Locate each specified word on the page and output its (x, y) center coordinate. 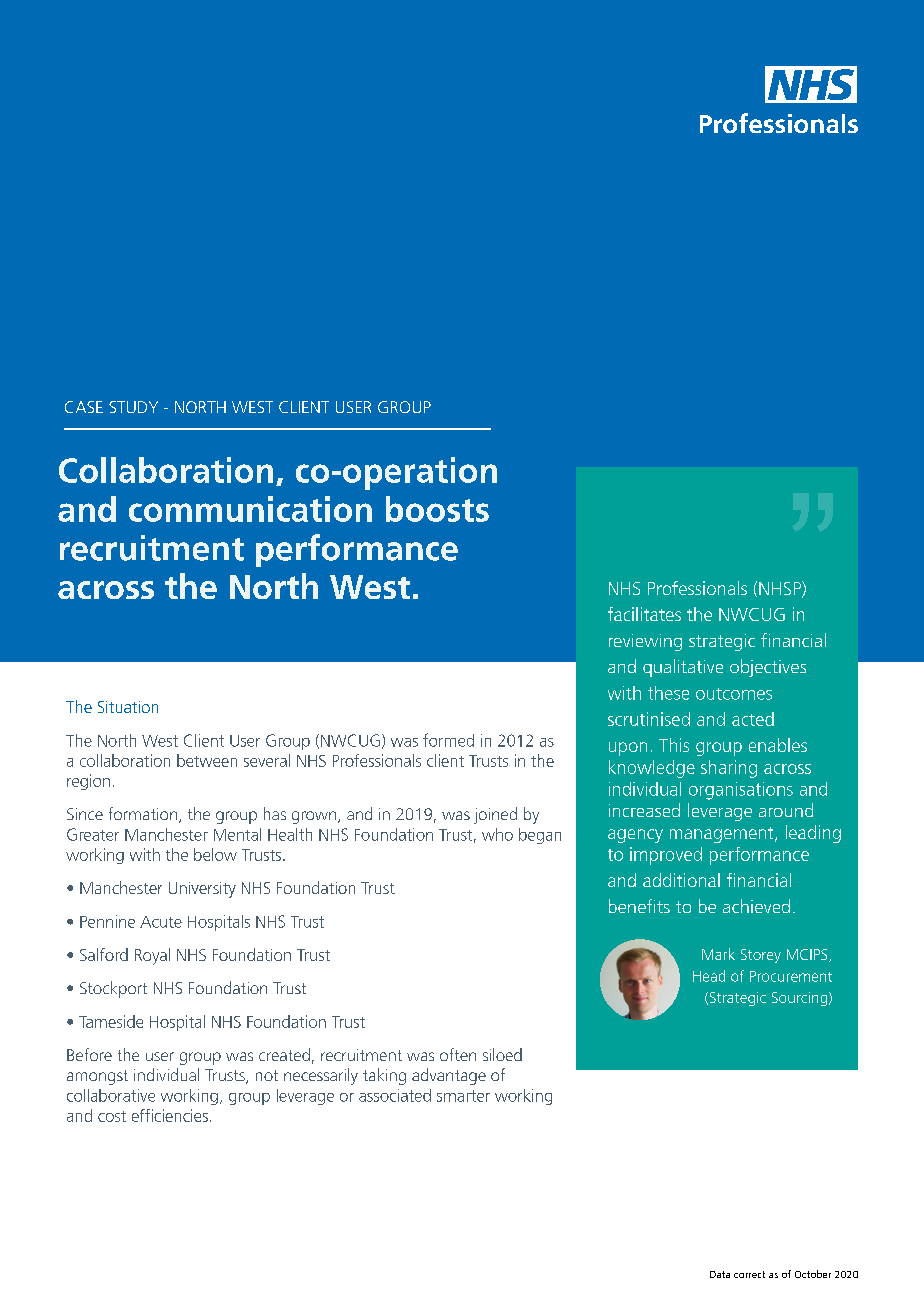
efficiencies (170, 1115)
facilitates (644, 614)
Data (720, 1274)
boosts (437, 509)
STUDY (133, 407)
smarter (463, 1096)
